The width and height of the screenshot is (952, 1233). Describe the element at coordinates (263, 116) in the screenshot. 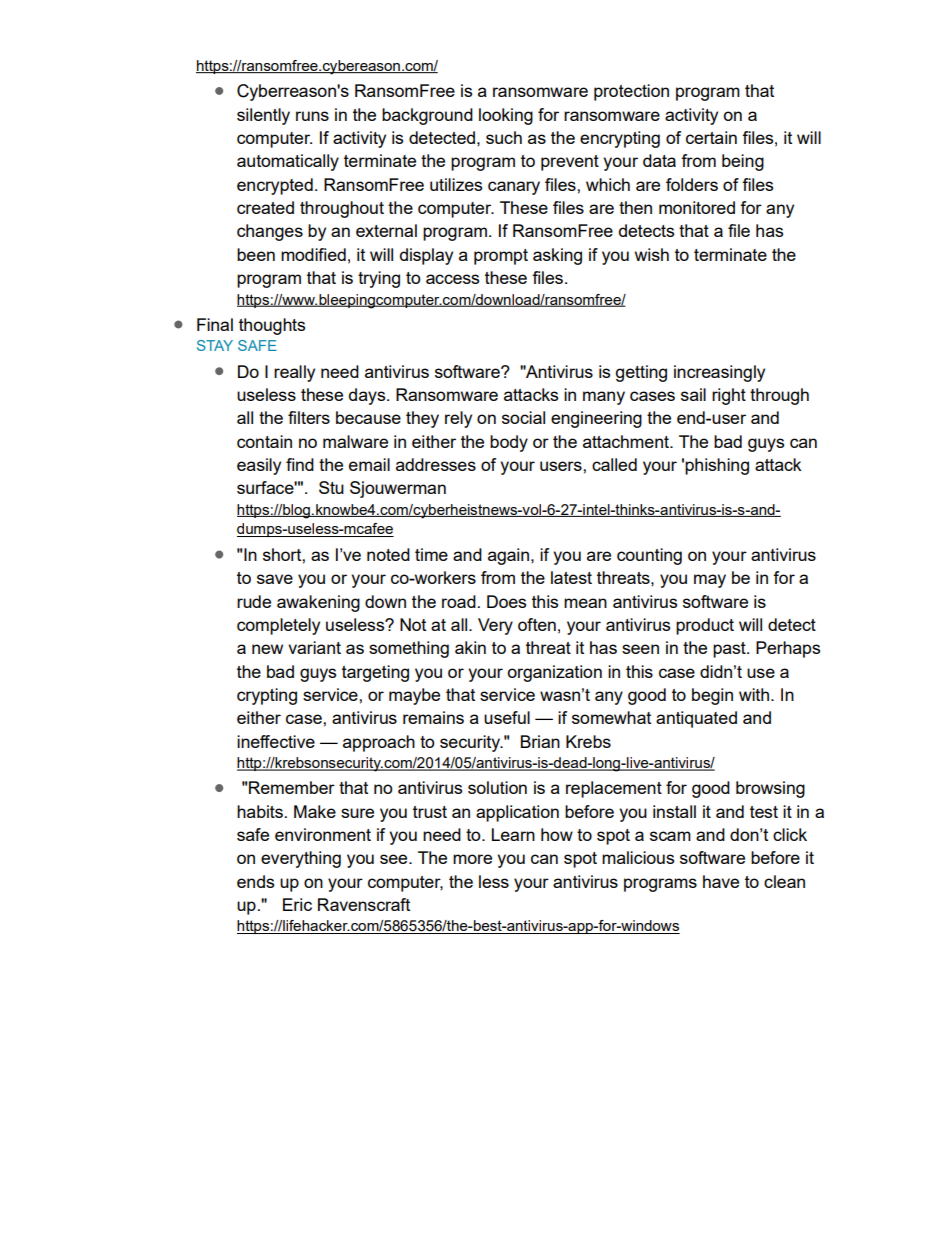

I see `silently` at that location.
